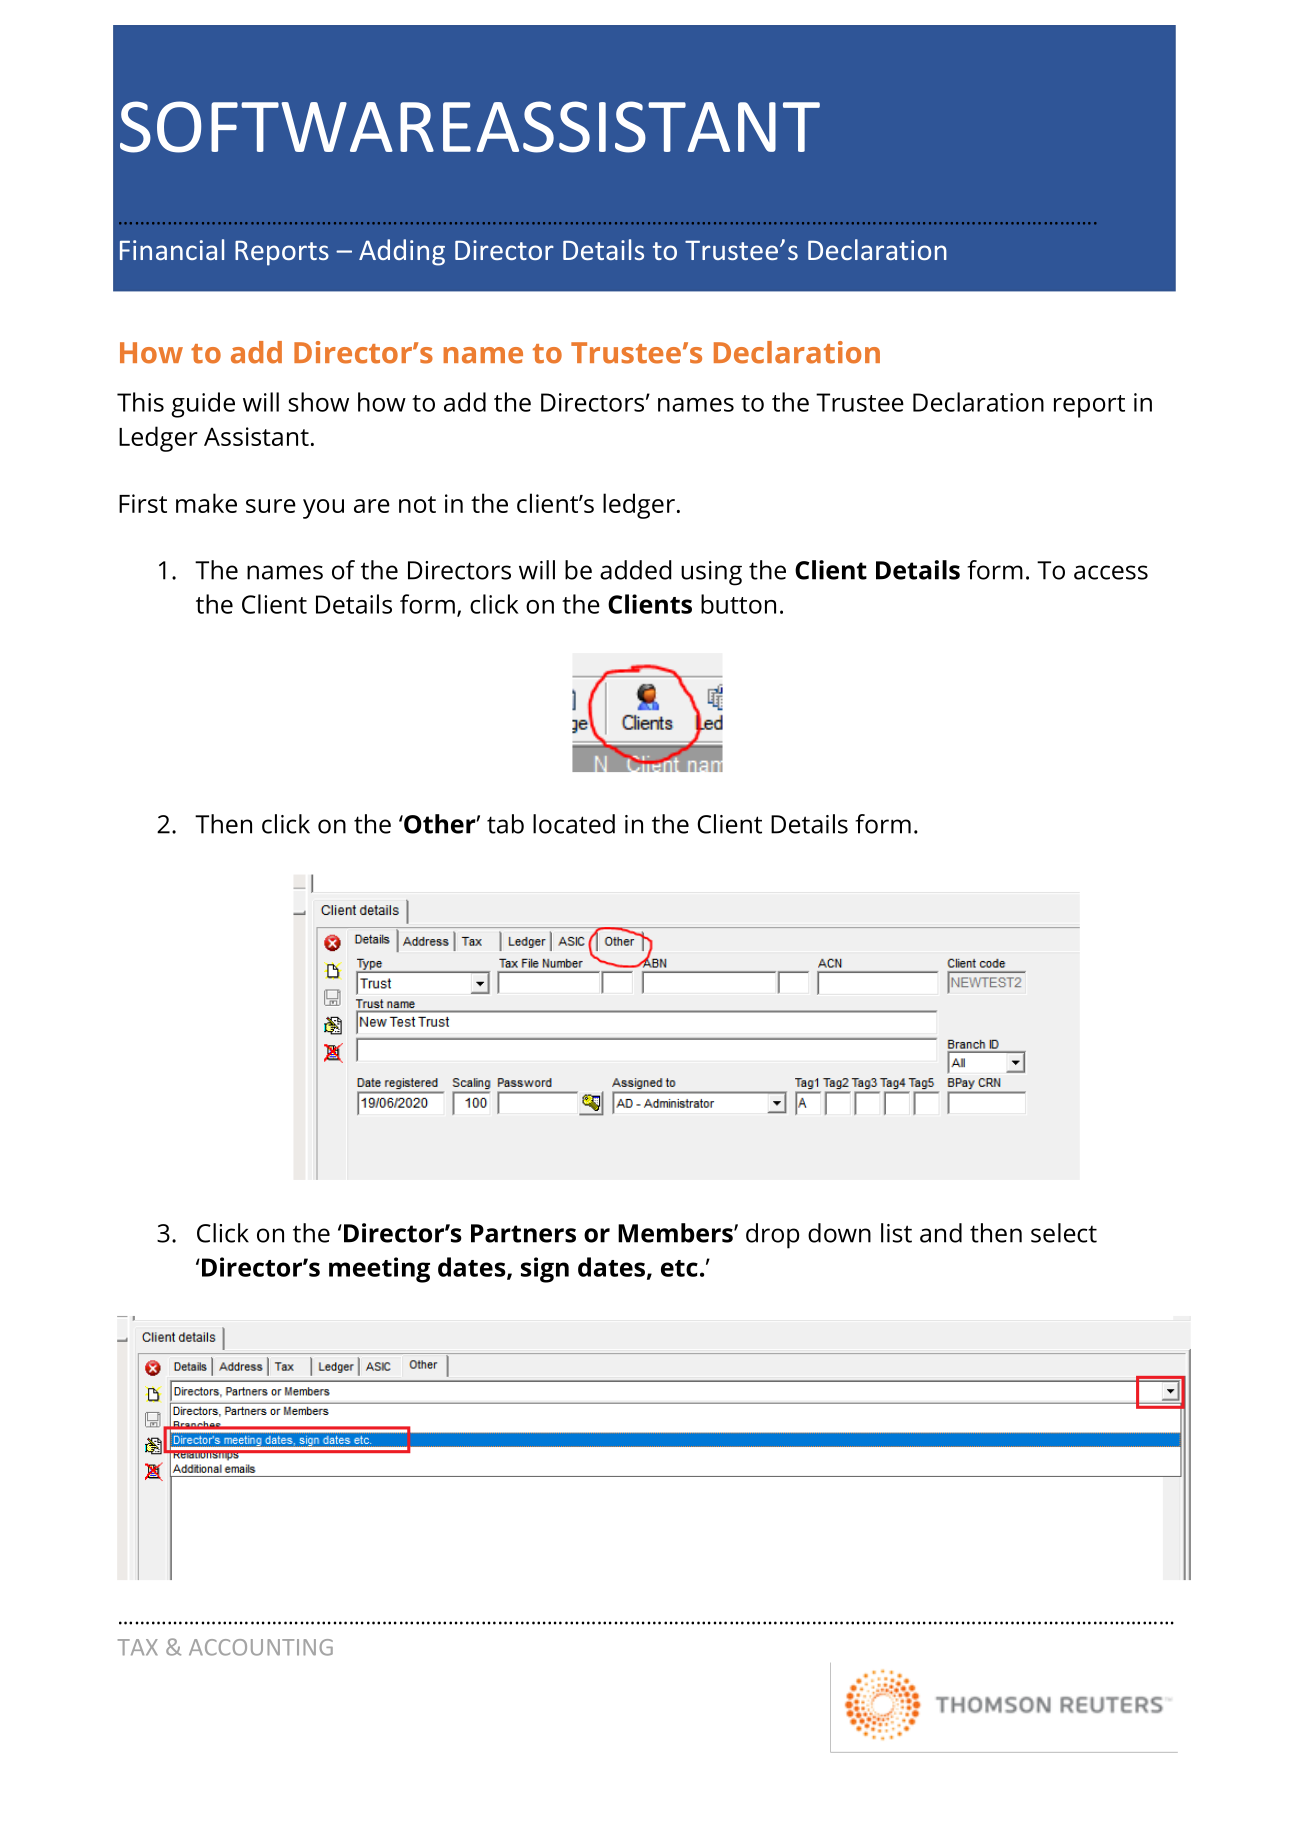  What do you see at coordinates (379, 1270) in the screenshot?
I see `meeting` at bounding box center [379, 1270].
